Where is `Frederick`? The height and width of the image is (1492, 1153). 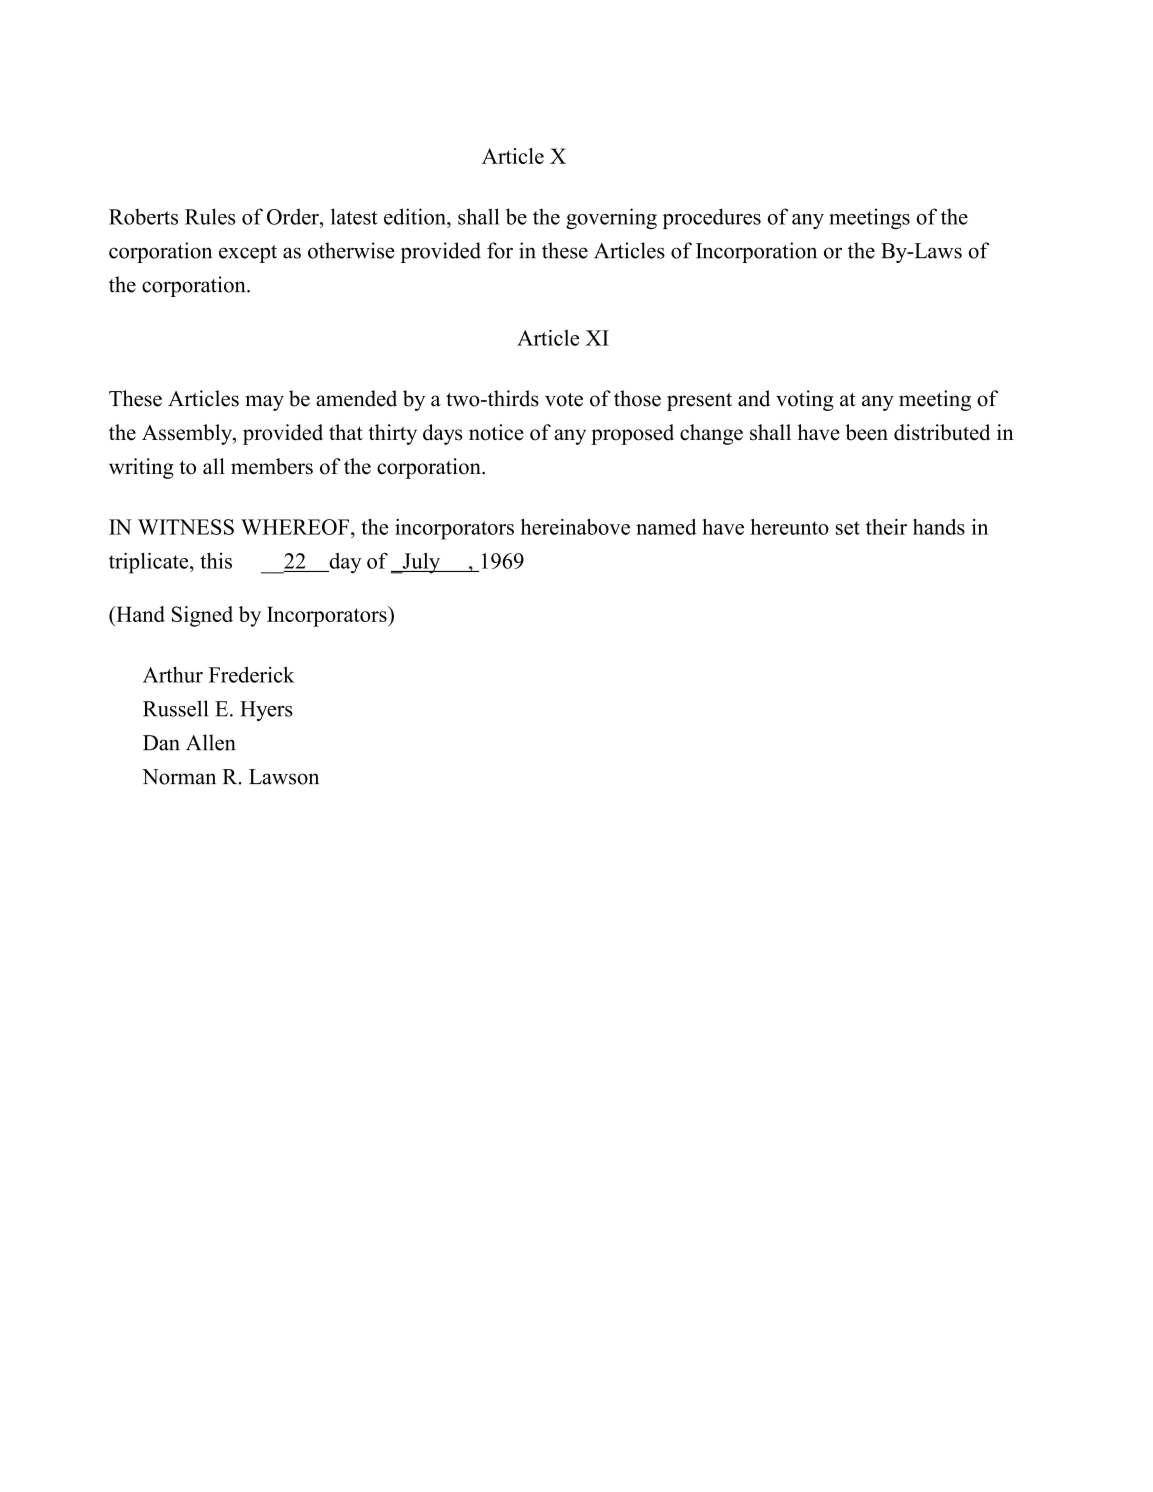
Frederick is located at coordinates (252, 674).
